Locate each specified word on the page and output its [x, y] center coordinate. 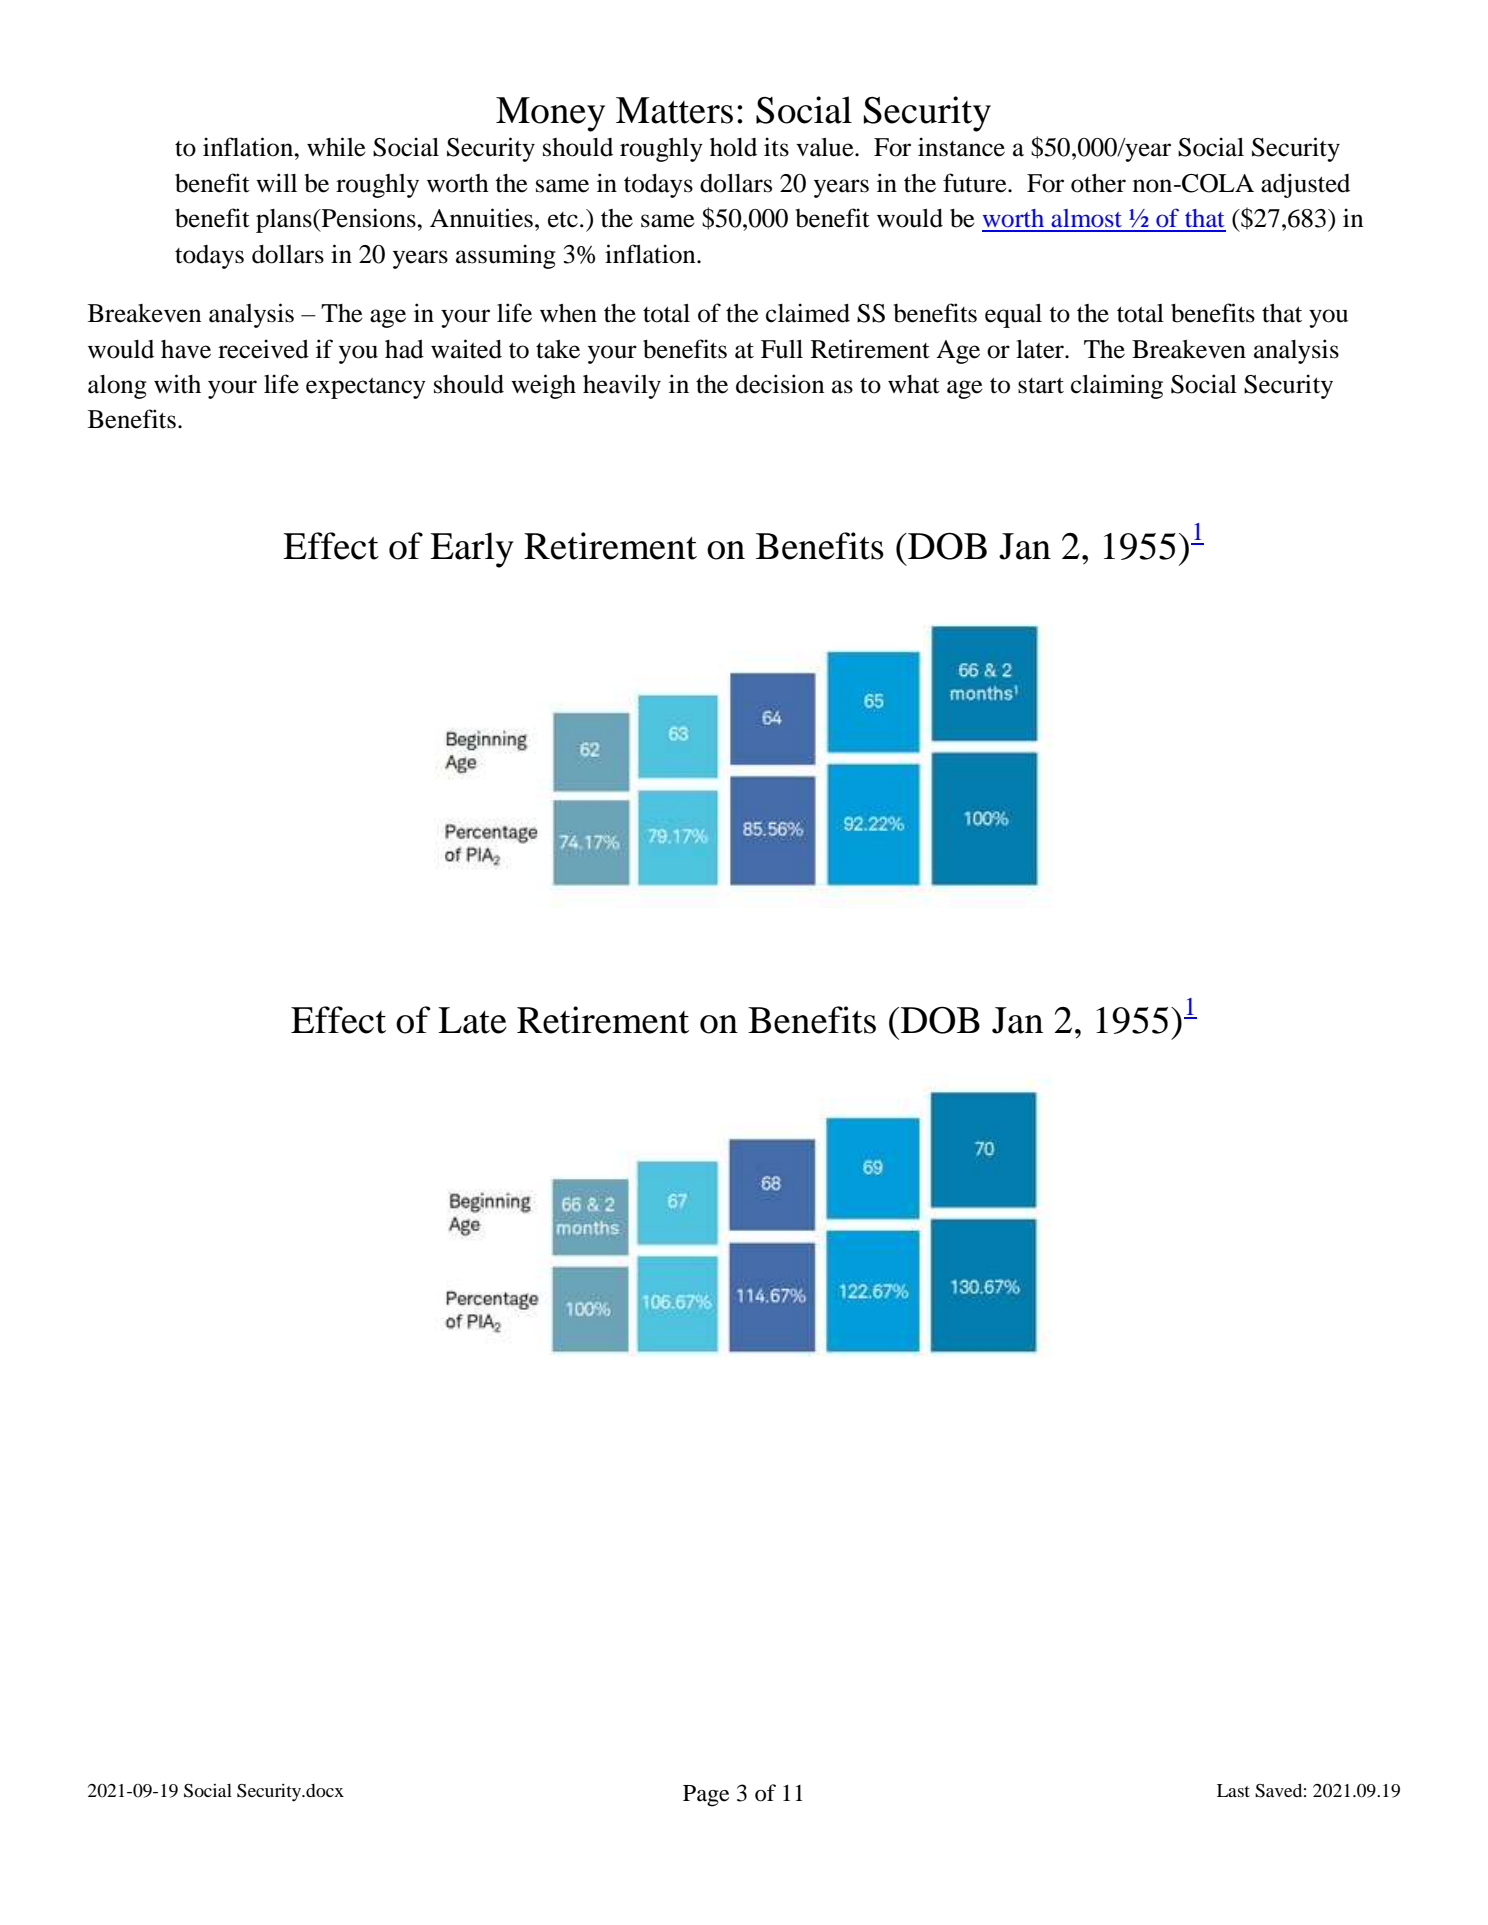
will [276, 182]
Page [706, 1796]
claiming [1117, 386]
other [1098, 183]
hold [733, 147]
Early [472, 550]
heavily [622, 386]
